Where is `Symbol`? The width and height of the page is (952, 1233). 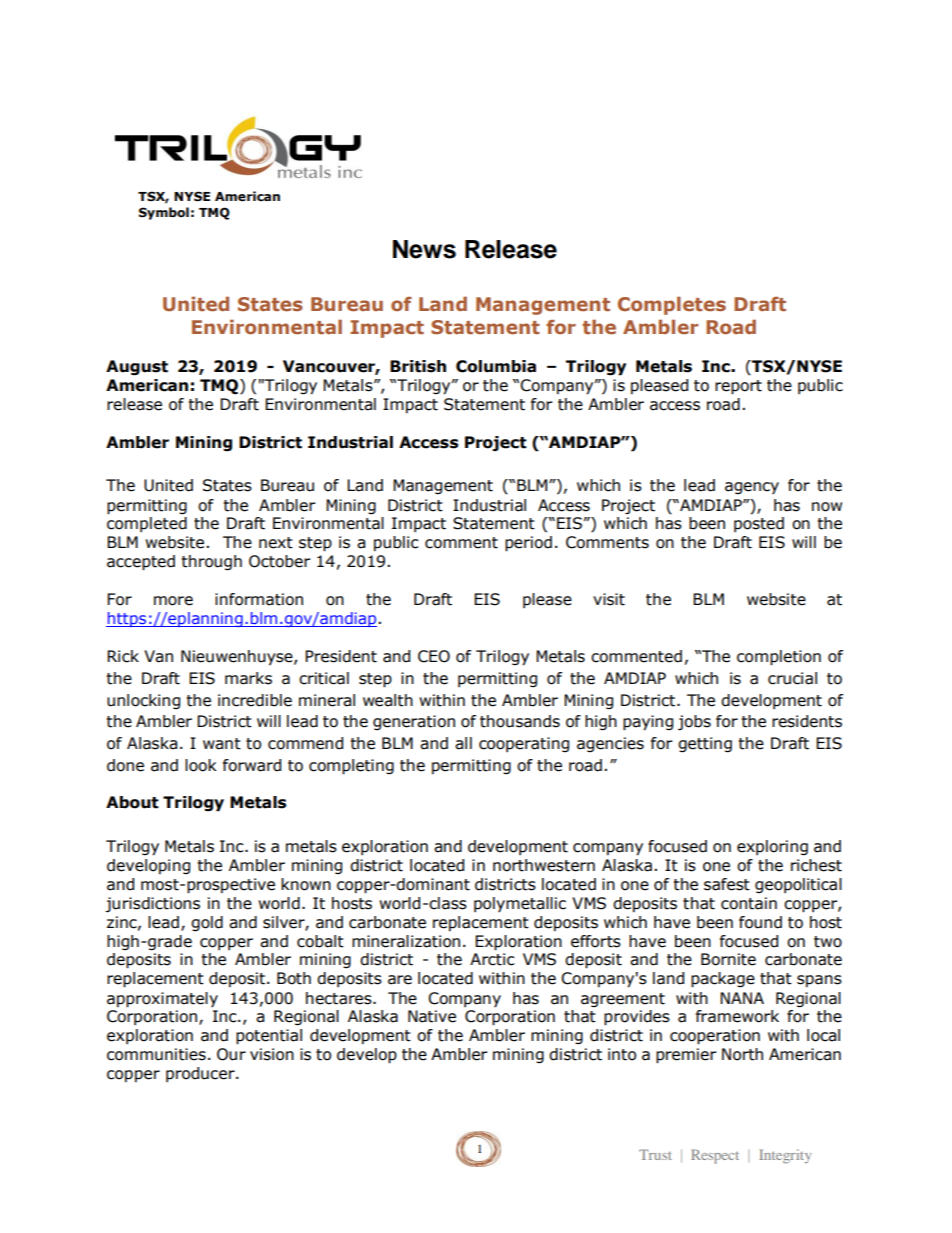
Symbol is located at coordinates (164, 213).
